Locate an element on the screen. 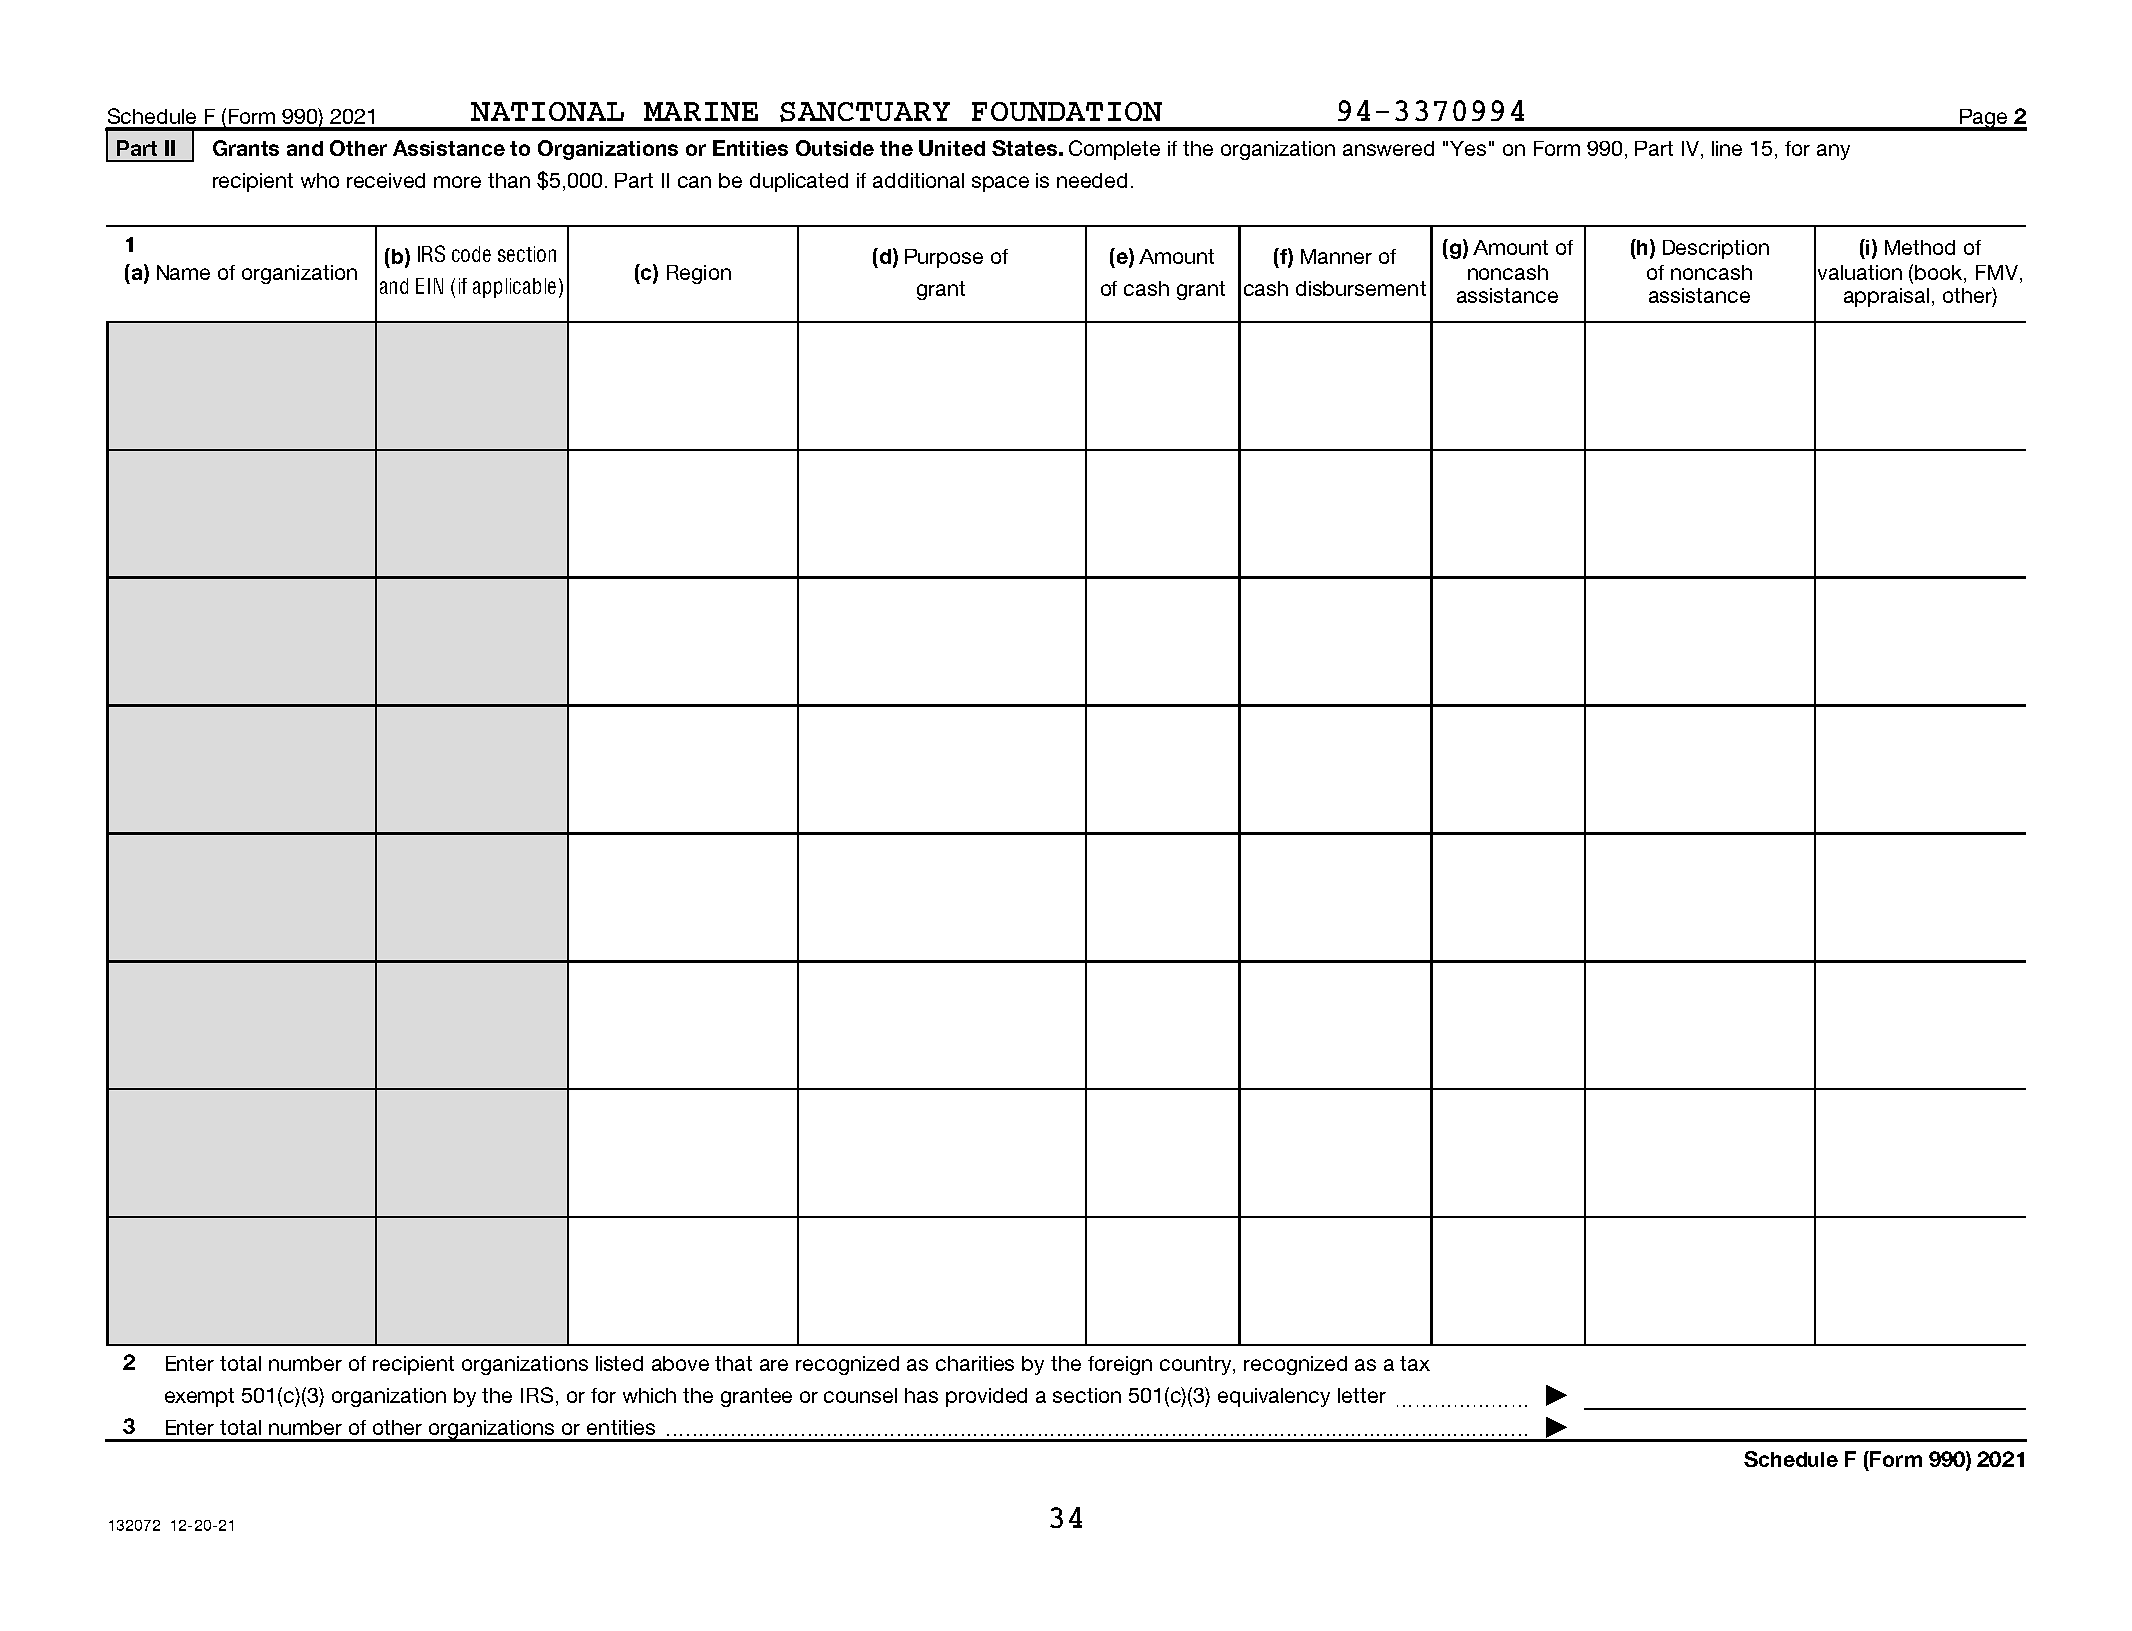 This screenshot has width=2132, height=1631. Complete is located at coordinates (1114, 150).
